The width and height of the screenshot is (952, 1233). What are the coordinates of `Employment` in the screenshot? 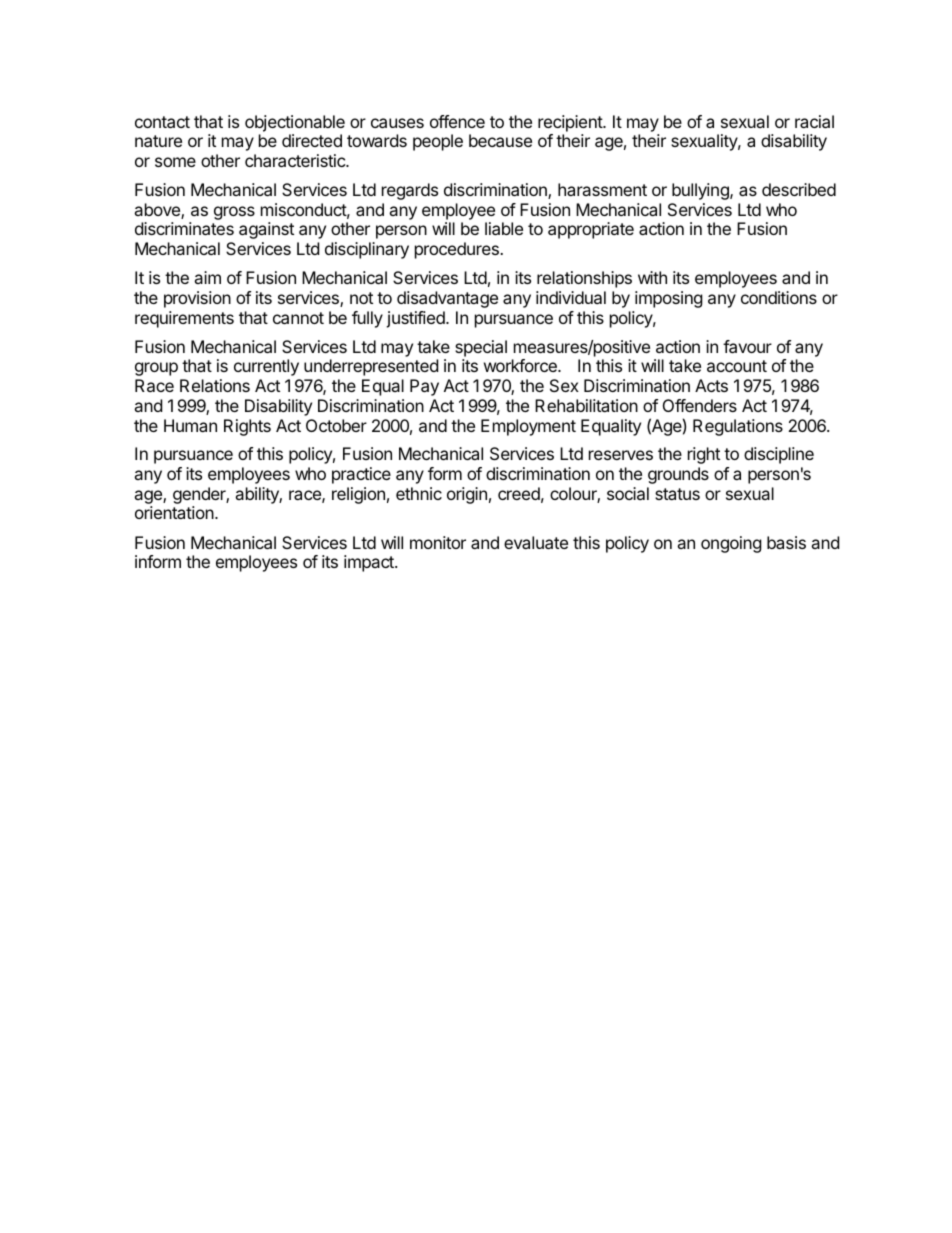 It's located at (528, 427).
